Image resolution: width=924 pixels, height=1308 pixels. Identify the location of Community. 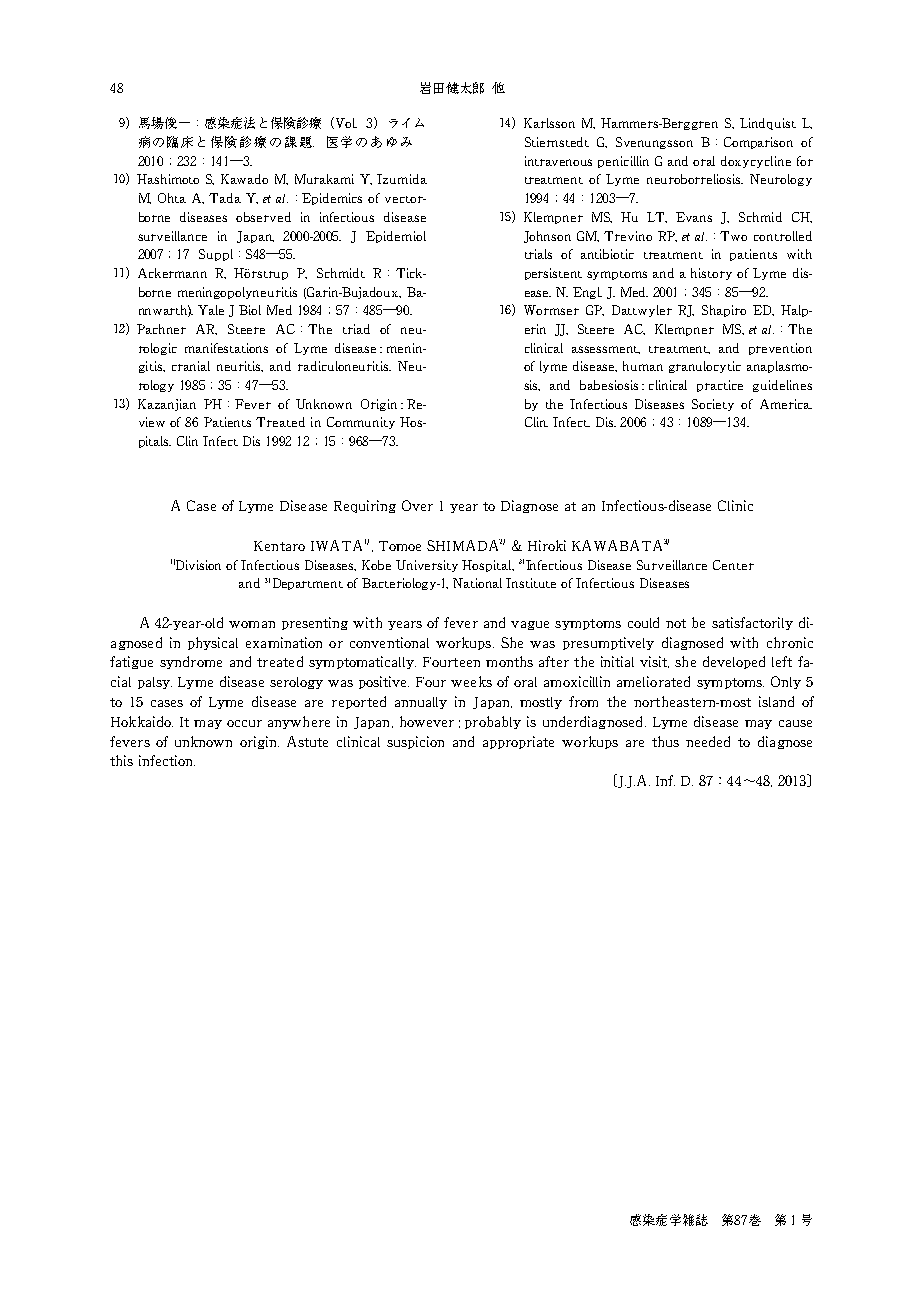
(361, 423).
